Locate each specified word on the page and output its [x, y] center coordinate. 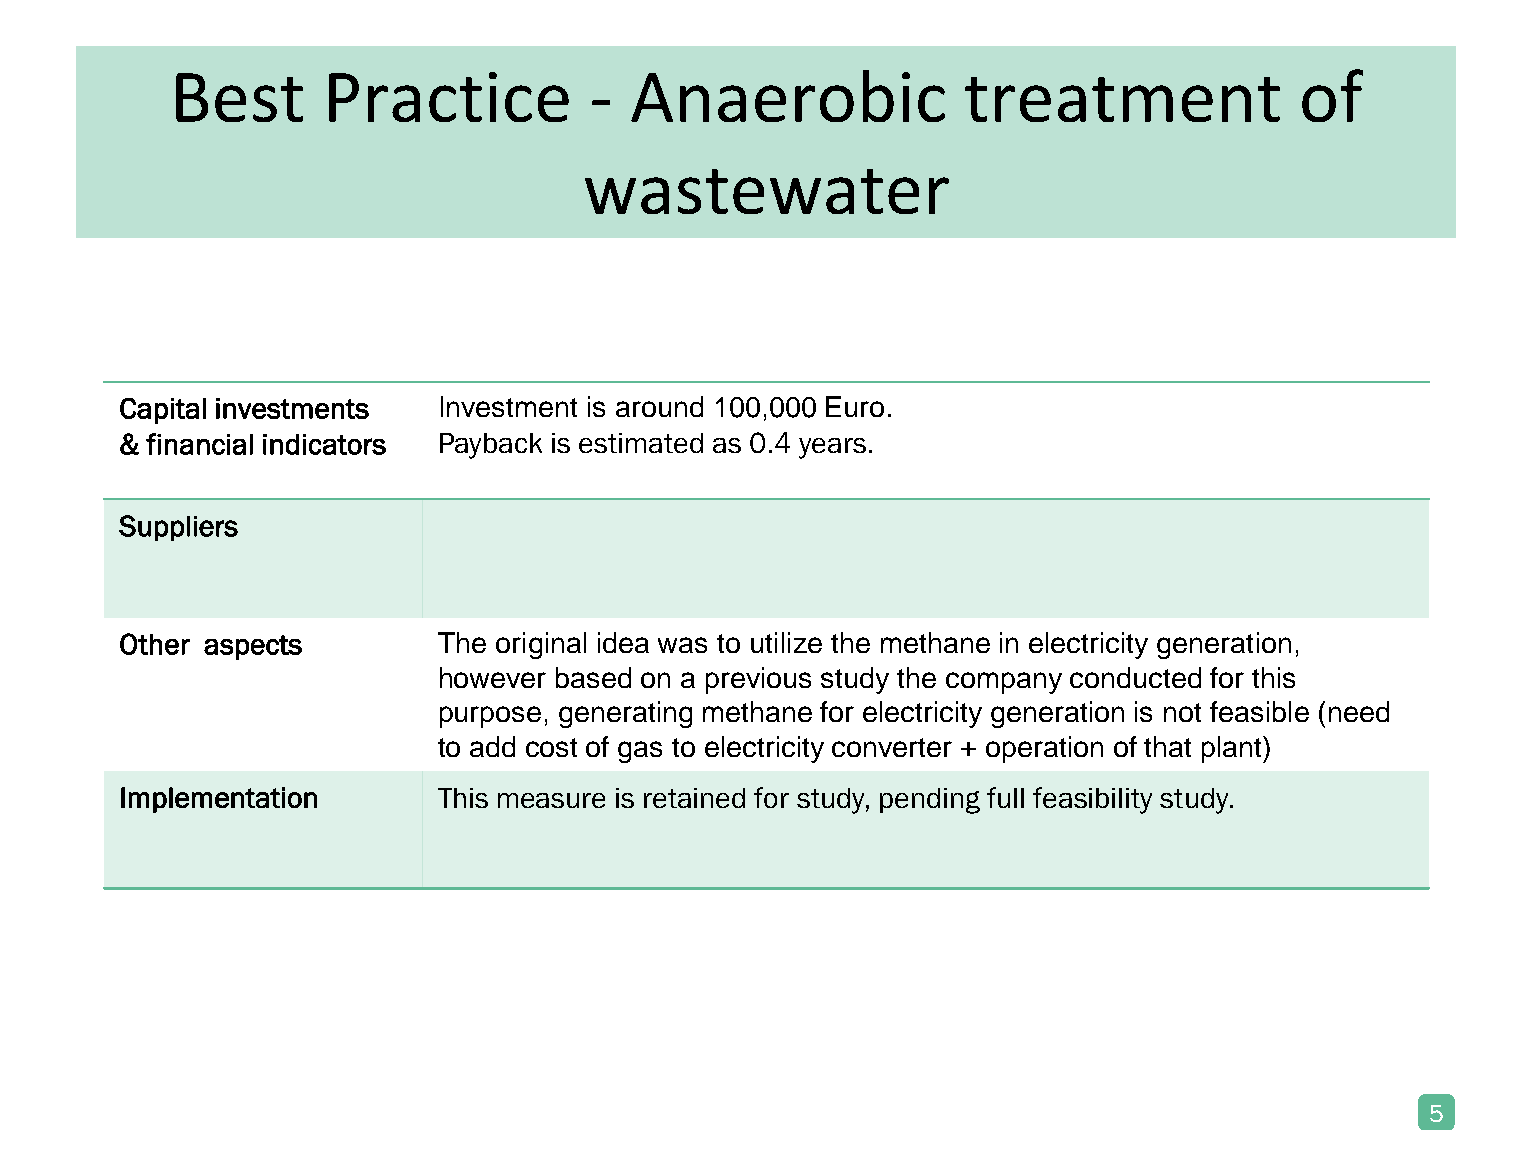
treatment [1122, 99]
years [832, 448]
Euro [855, 406]
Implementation [219, 800]
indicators [324, 444]
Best [239, 97]
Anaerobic [788, 96]
